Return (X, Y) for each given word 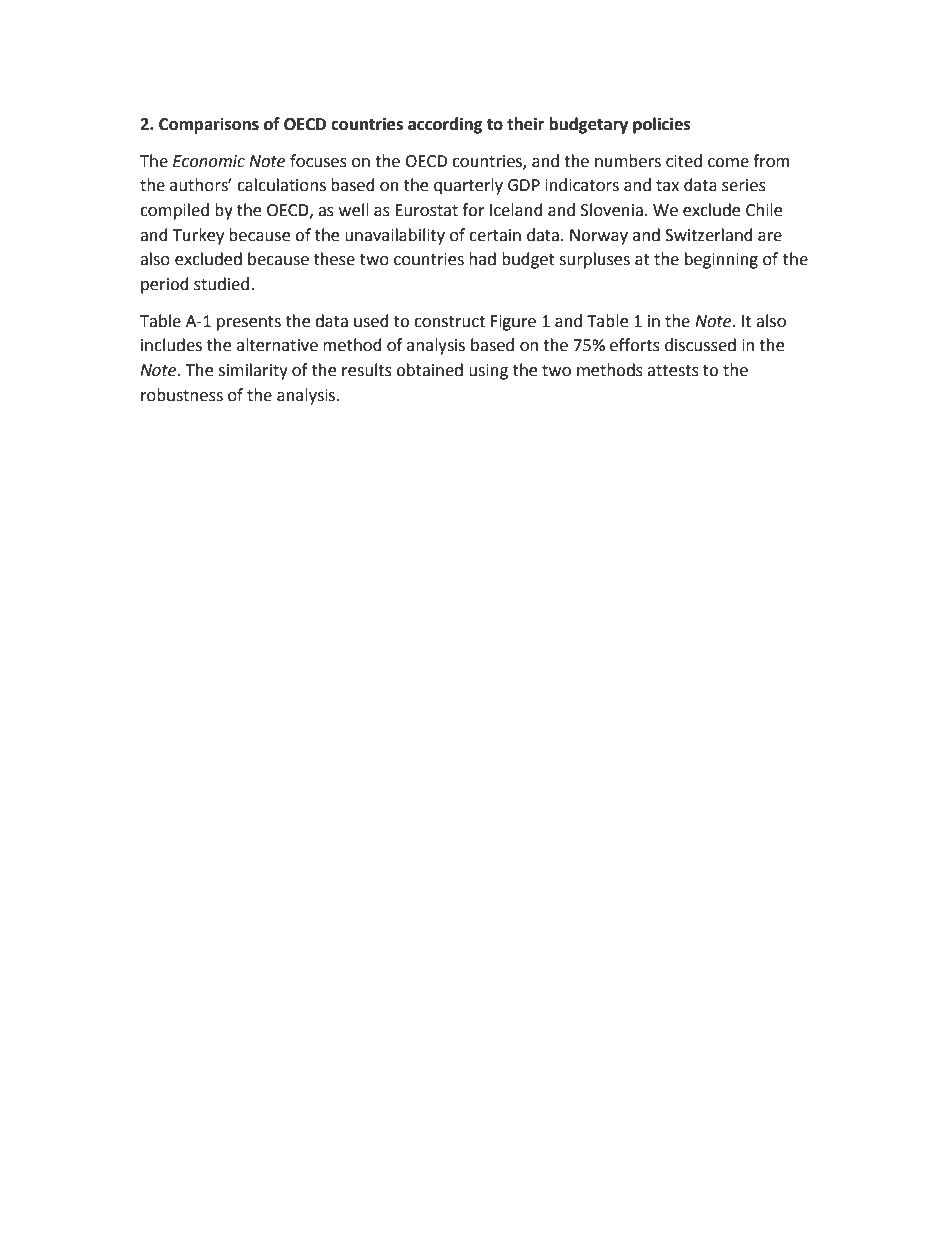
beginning (721, 260)
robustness (182, 395)
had (482, 259)
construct (449, 322)
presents (249, 323)
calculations (281, 185)
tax (667, 186)
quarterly (468, 186)
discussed (700, 345)
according (445, 125)
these (334, 259)
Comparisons (209, 125)
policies (662, 125)
